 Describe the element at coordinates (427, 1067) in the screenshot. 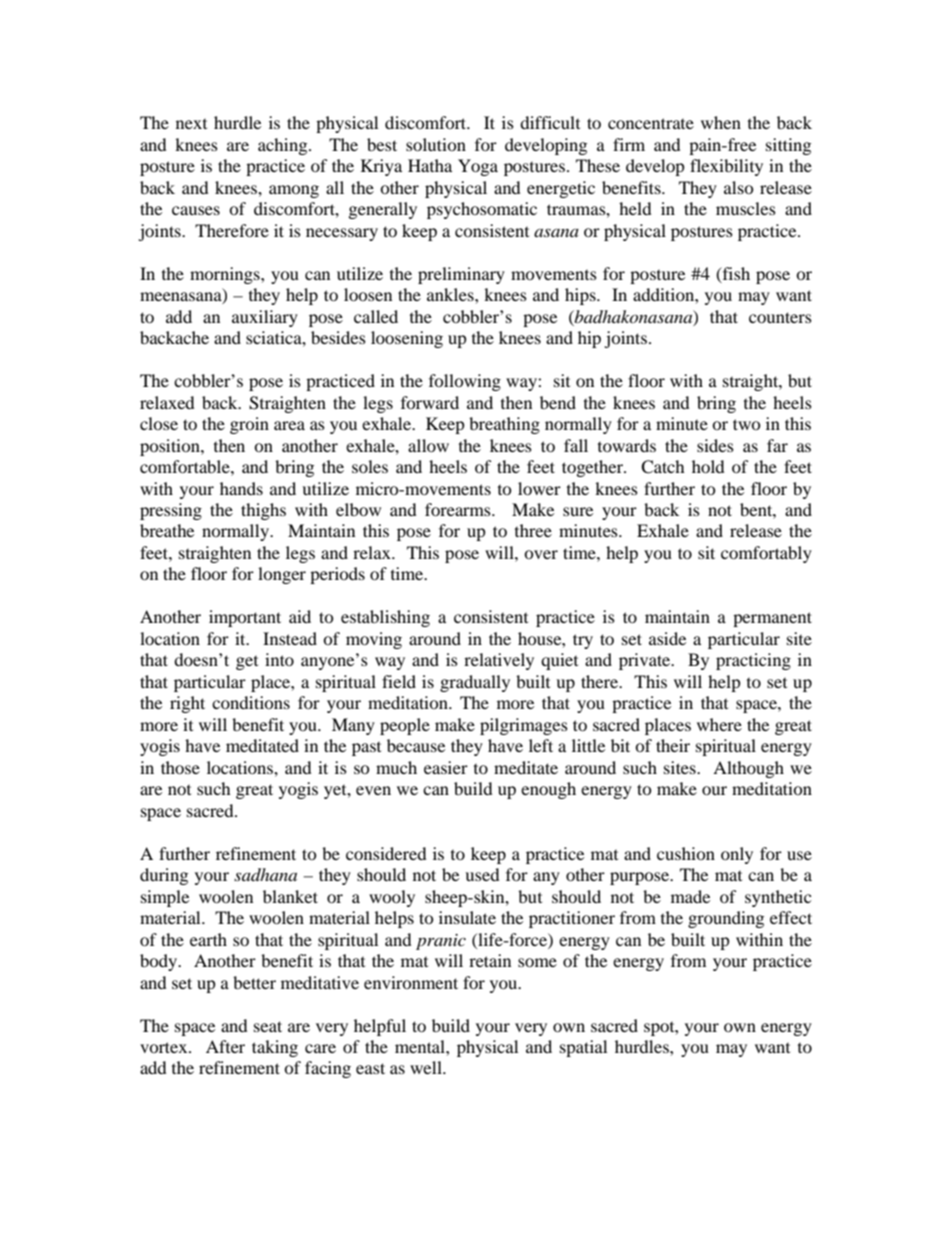

I see `well` at that location.
